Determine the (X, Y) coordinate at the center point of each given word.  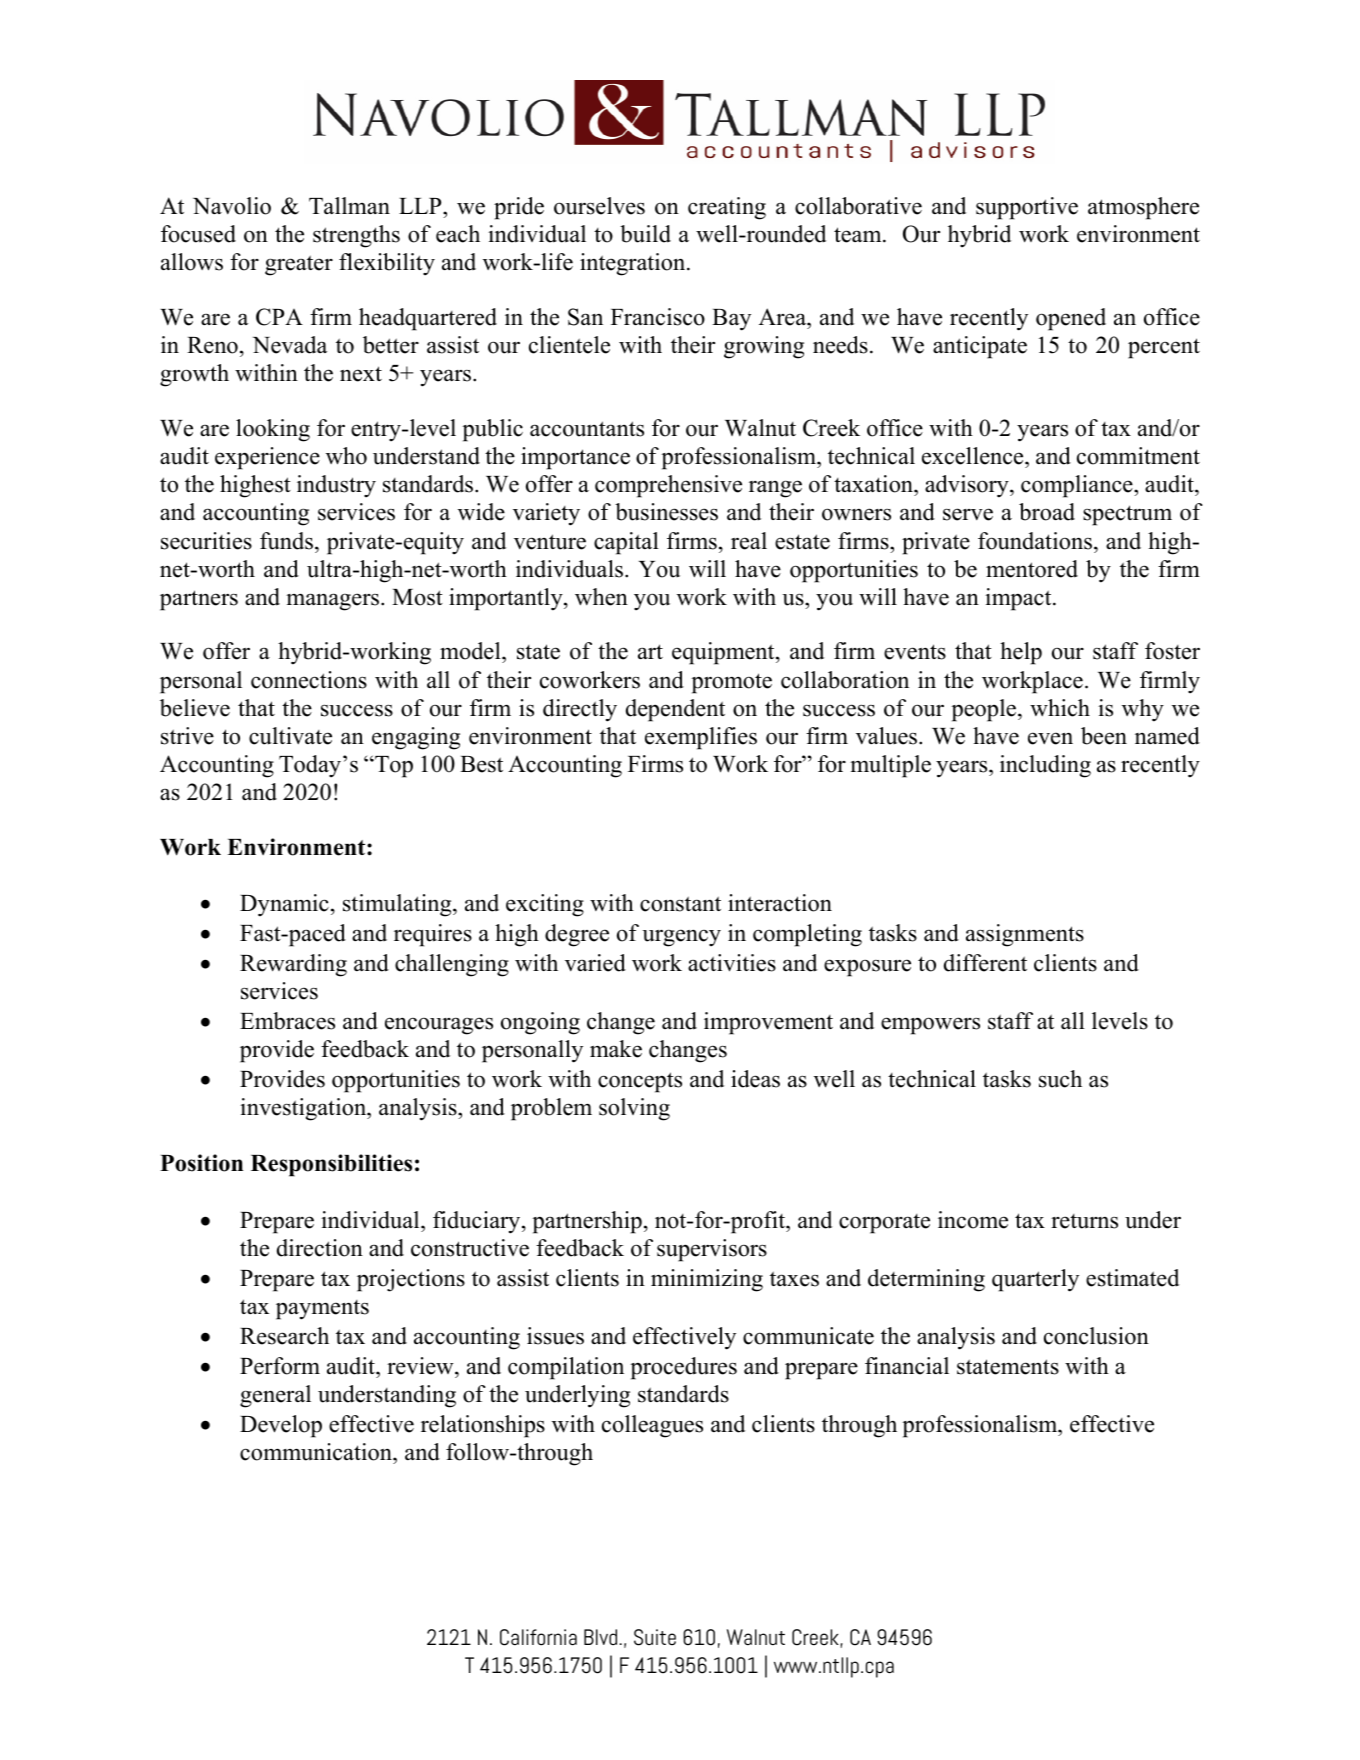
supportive (1027, 208)
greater (299, 265)
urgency (681, 938)
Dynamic (284, 905)
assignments (1025, 935)
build (645, 234)
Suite (655, 1637)
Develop (281, 1426)
